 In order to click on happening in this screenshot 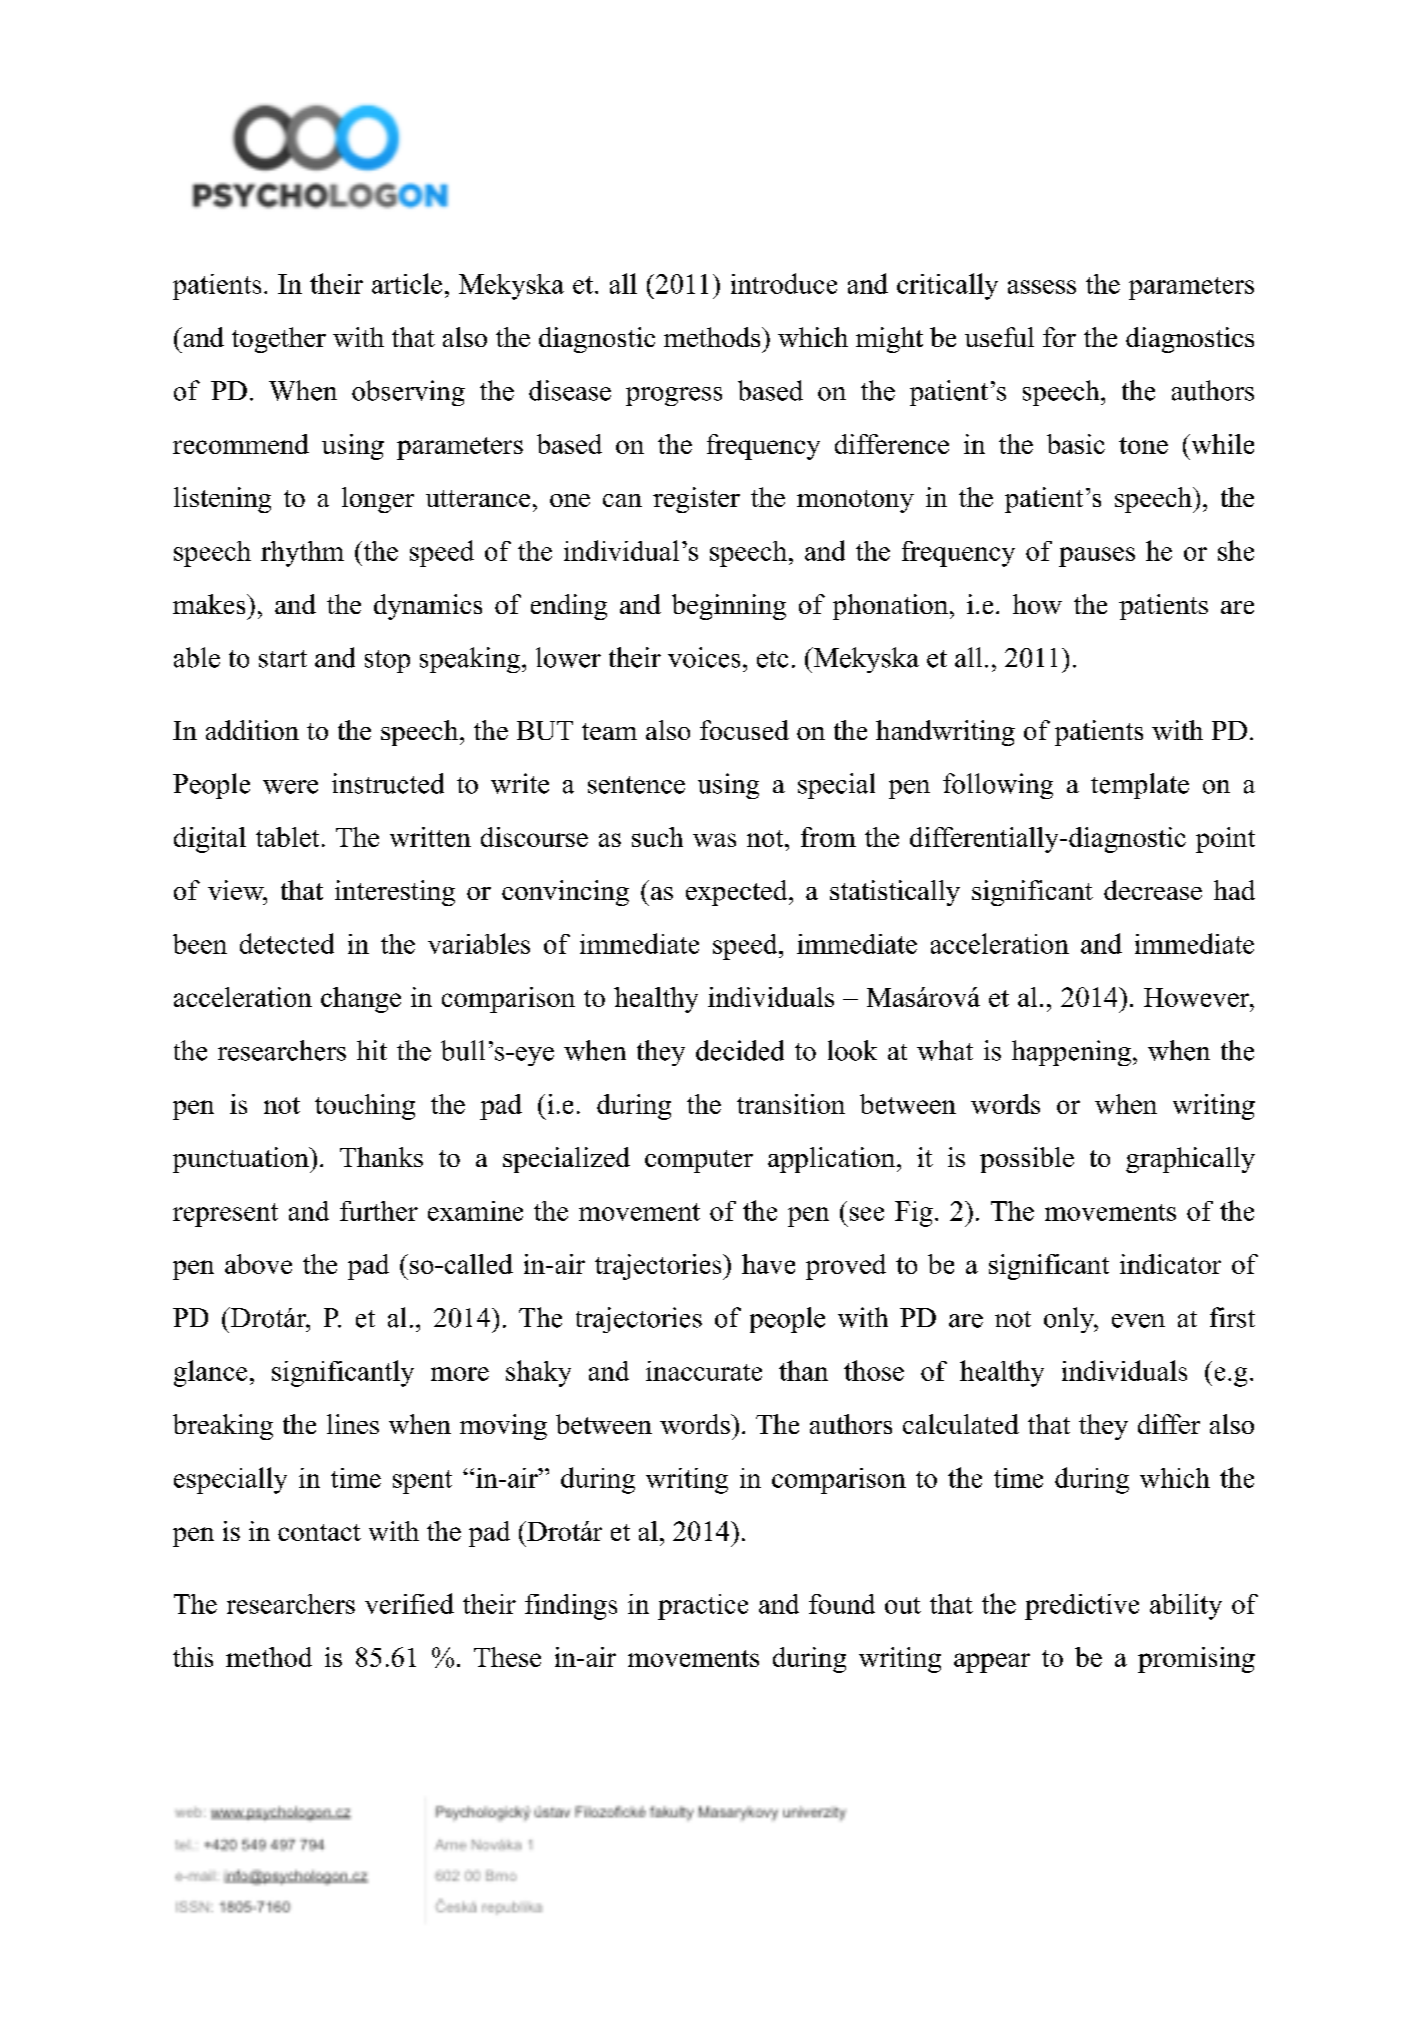, I will do `click(1071, 1053)`.
